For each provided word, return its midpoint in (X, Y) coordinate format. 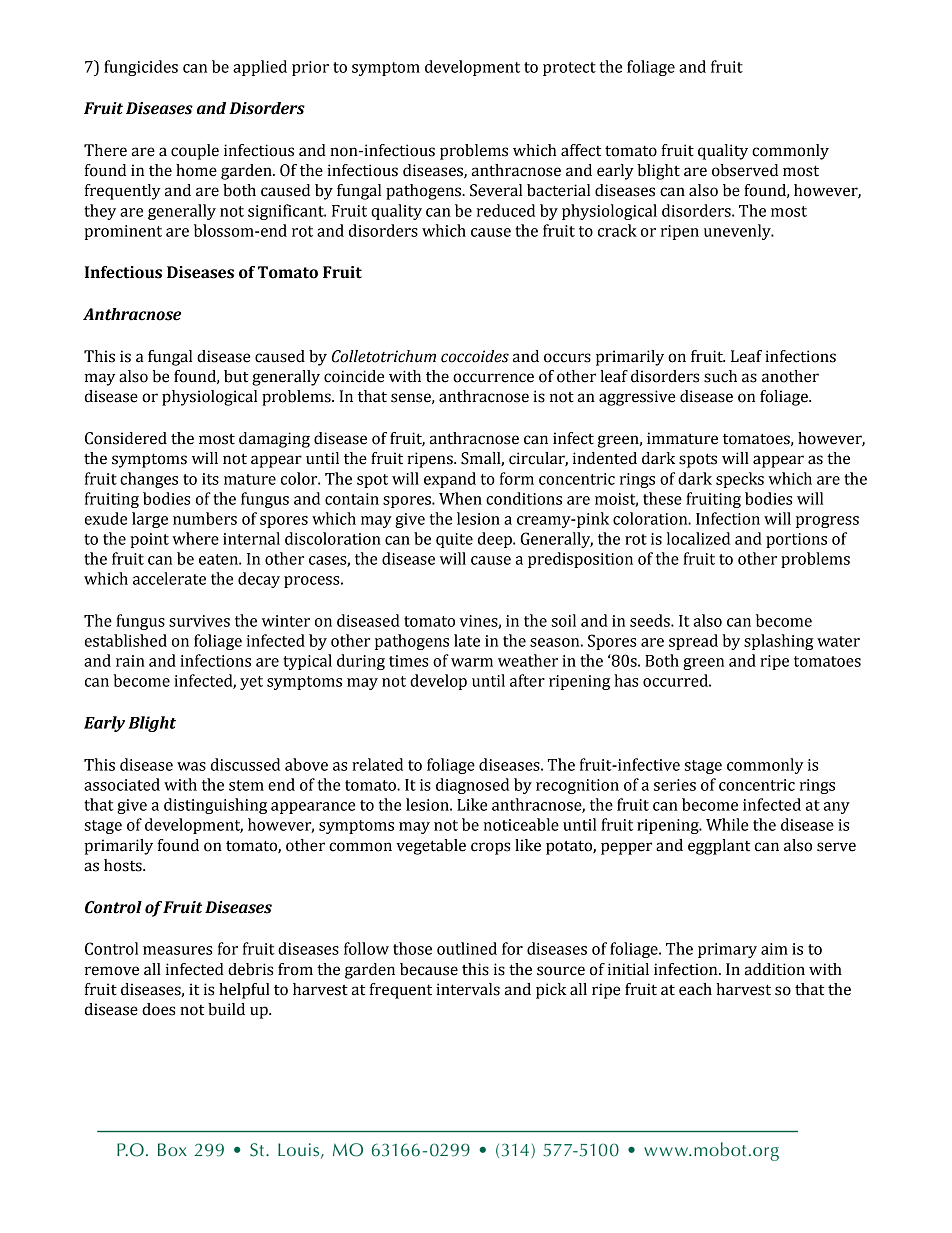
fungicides (141, 68)
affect (581, 150)
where (195, 538)
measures (178, 950)
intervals (468, 989)
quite (454, 540)
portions (796, 540)
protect (569, 69)
